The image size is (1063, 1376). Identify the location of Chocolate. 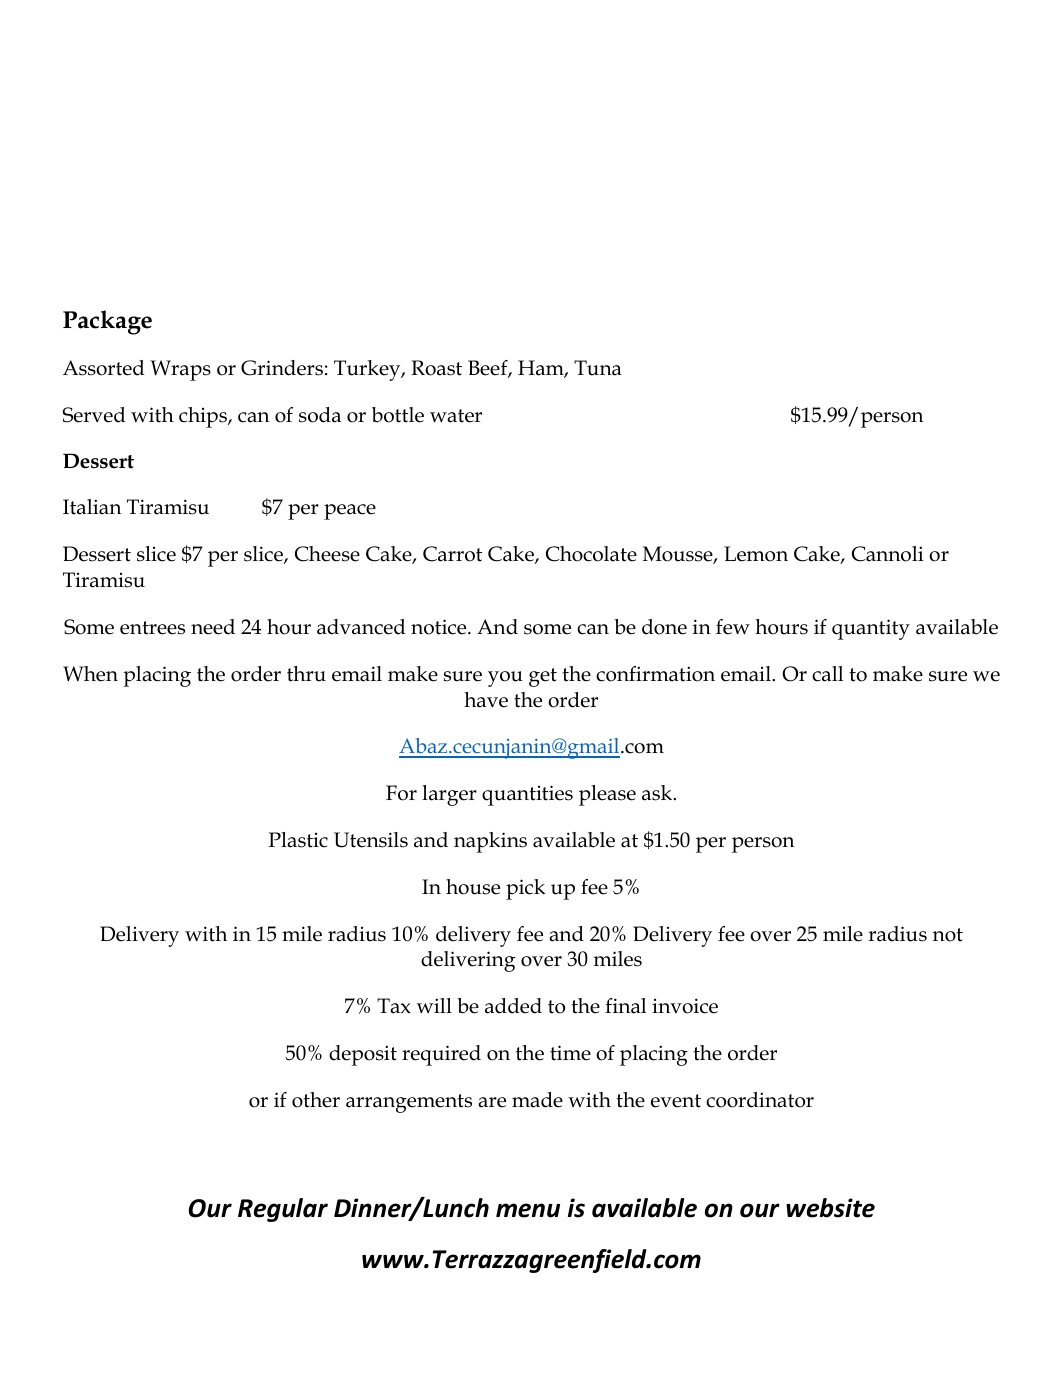
(591, 554).
